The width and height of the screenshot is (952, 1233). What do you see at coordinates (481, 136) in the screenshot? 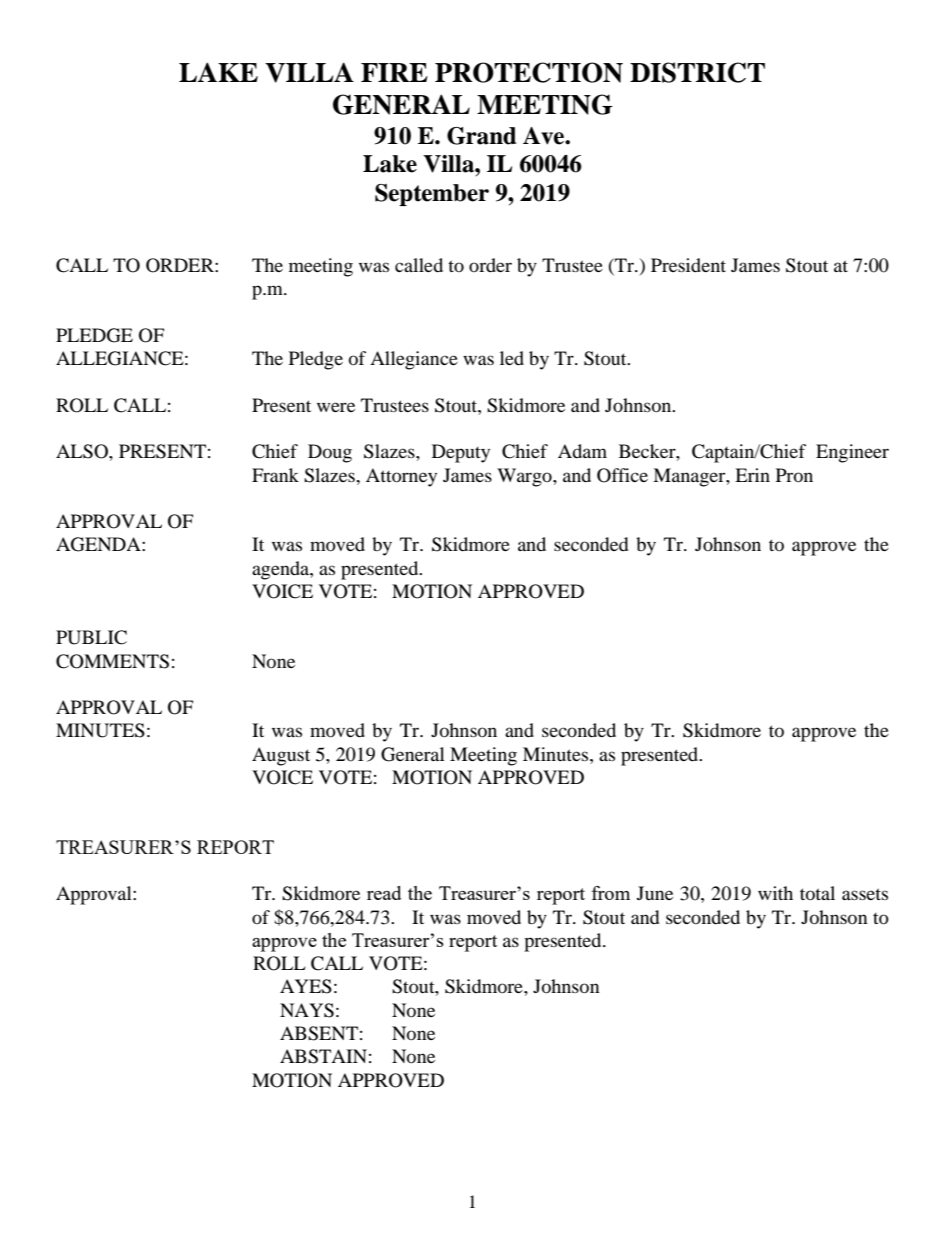
I see `Grand` at bounding box center [481, 136].
